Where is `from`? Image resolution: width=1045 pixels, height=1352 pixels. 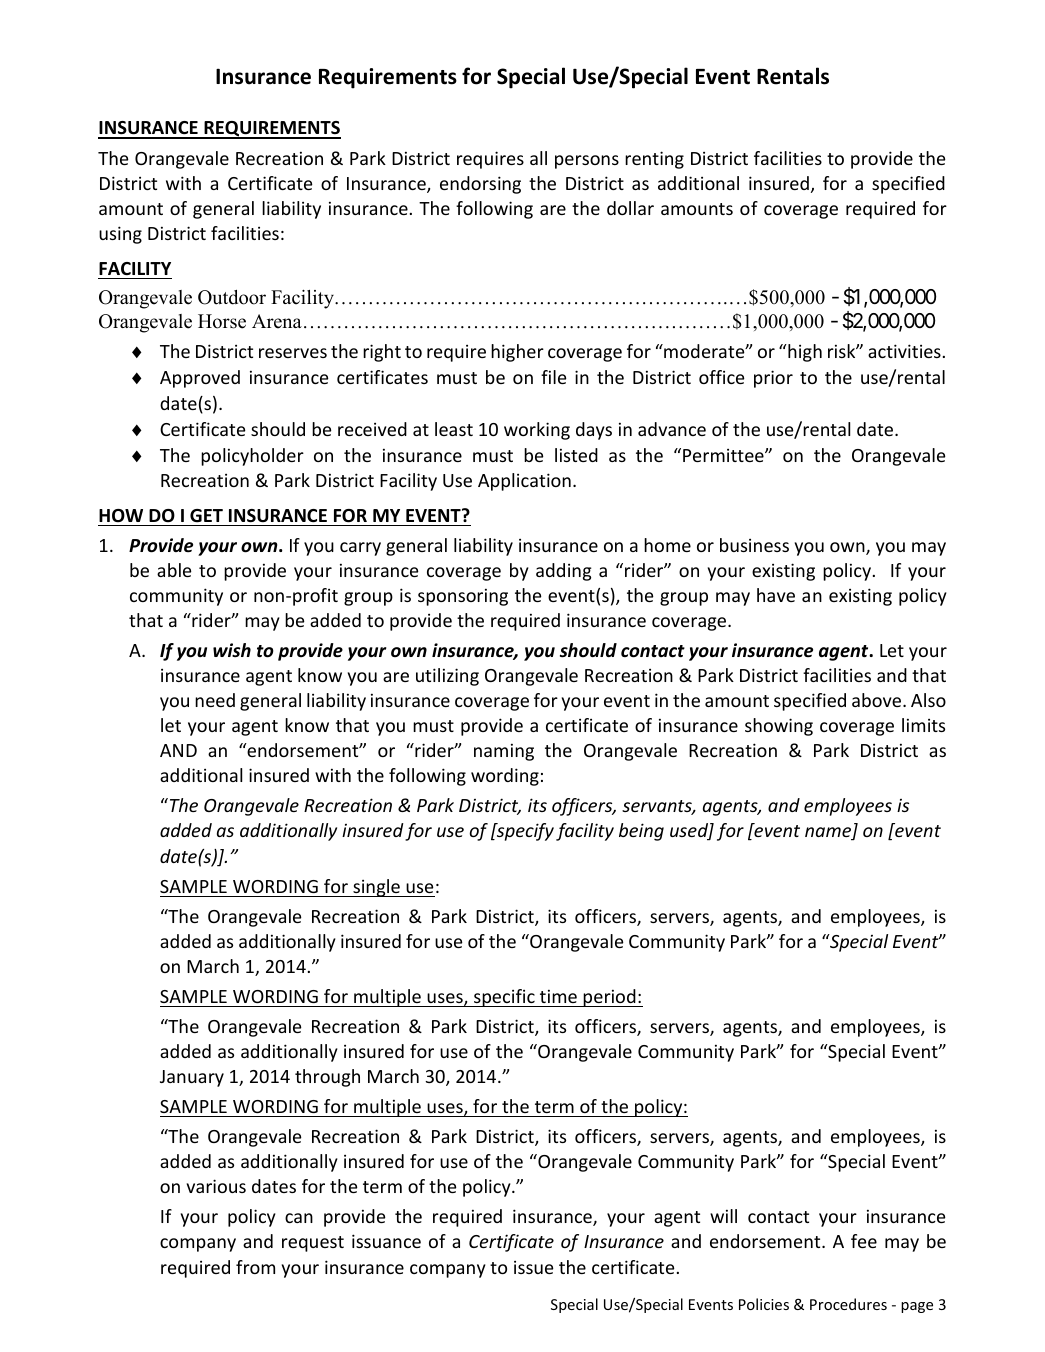
from is located at coordinates (255, 1267).
